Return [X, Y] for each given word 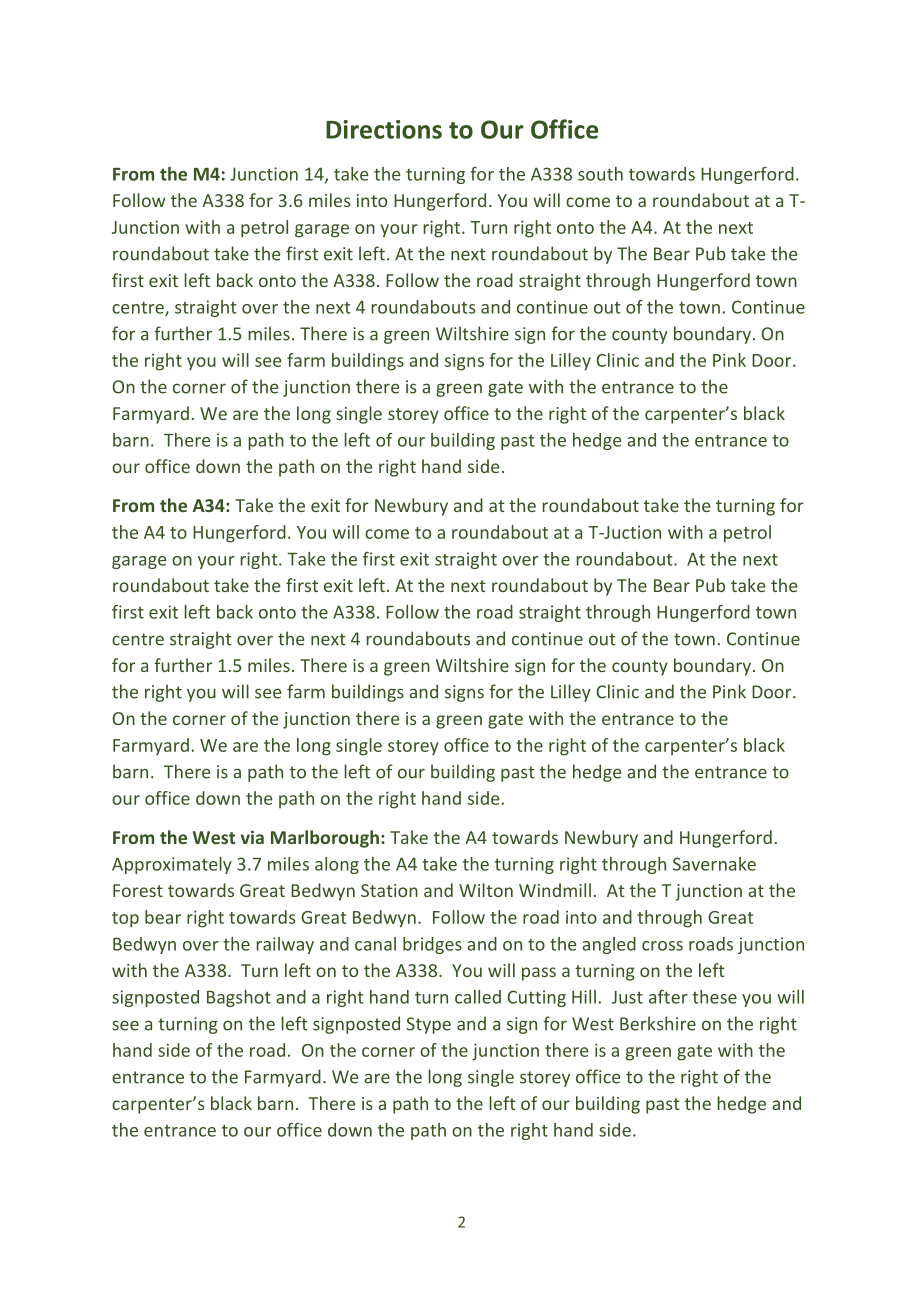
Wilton [486, 890]
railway [285, 945]
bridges [432, 945]
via [252, 837]
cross [662, 946]
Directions [384, 129]
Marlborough [325, 839]
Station [389, 890]
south [600, 174]
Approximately [172, 865]
